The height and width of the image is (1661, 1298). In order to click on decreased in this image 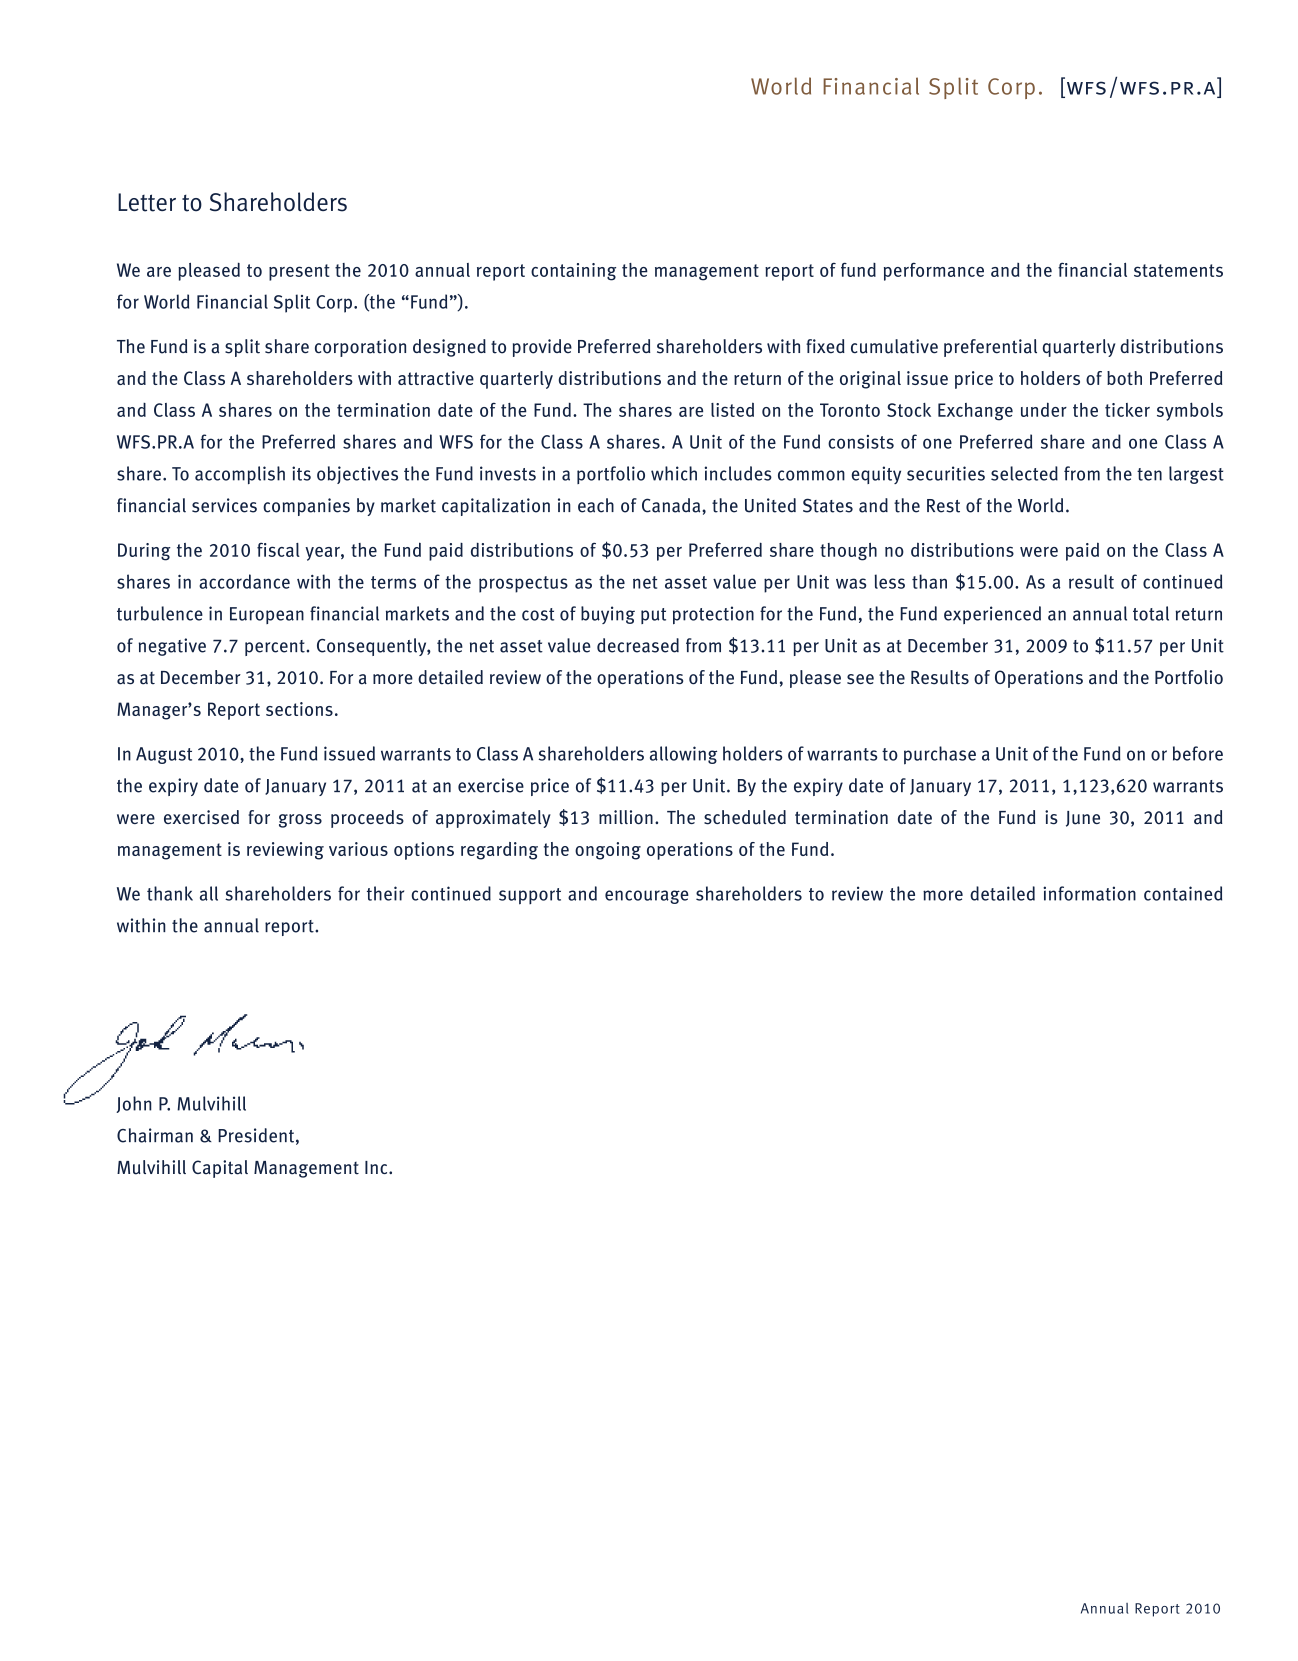, I will do `click(638, 645)`.
